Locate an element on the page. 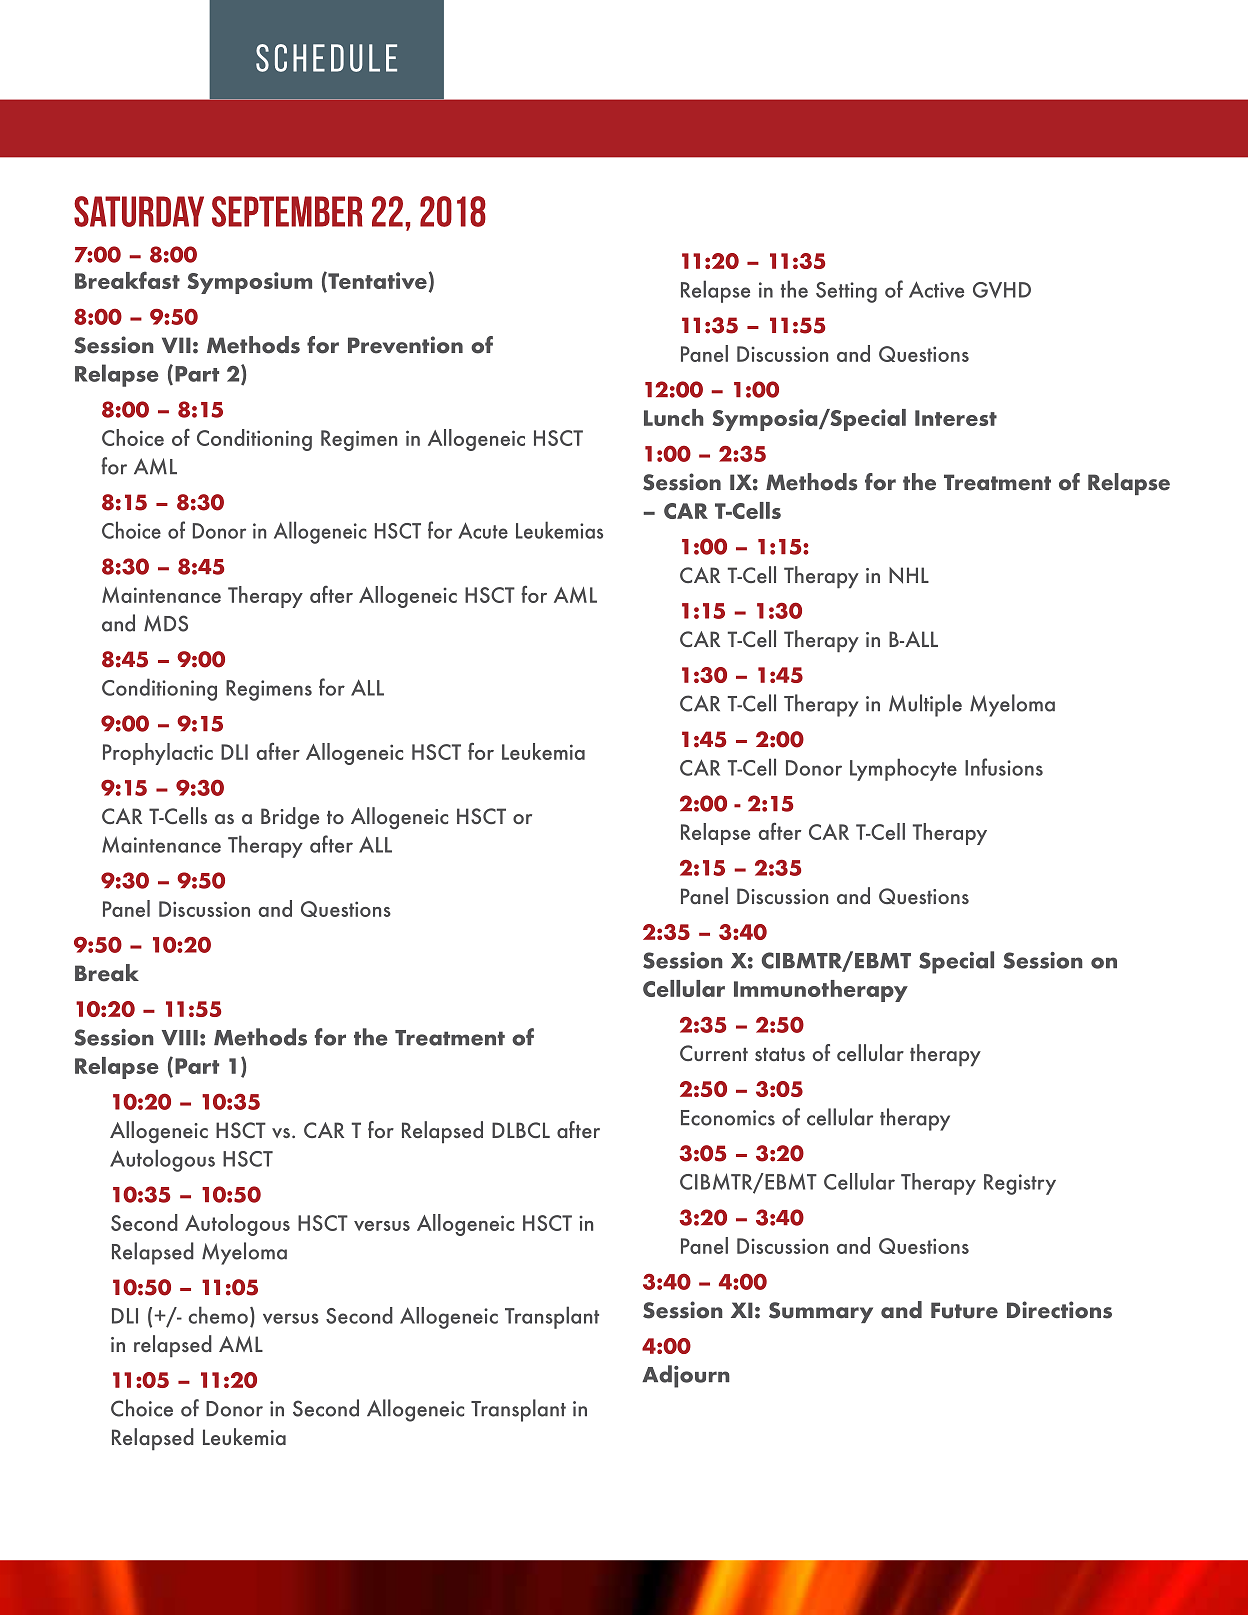  Summary is located at coordinates (821, 1312).
